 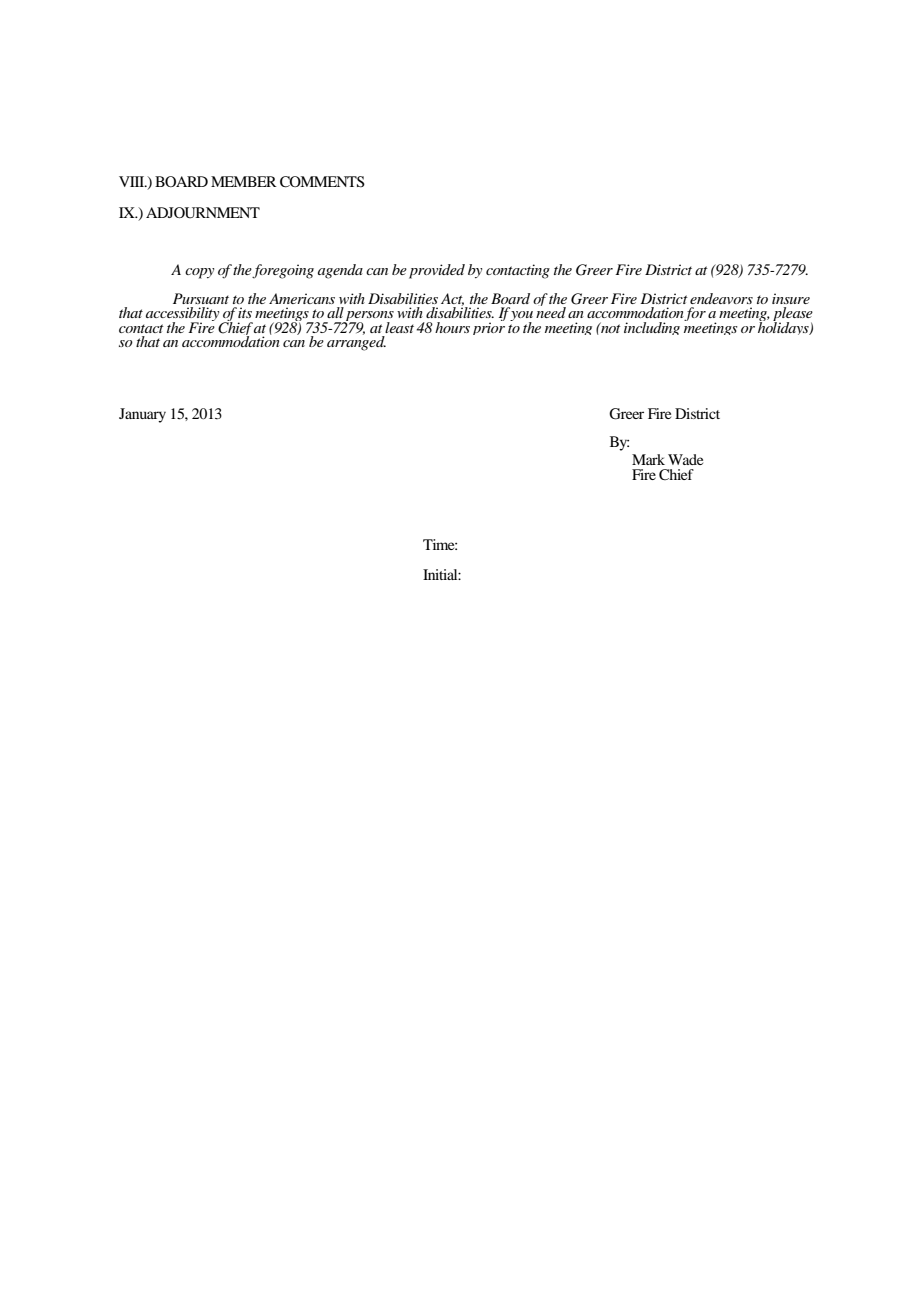 I want to click on Mark, so click(x=648, y=459).
